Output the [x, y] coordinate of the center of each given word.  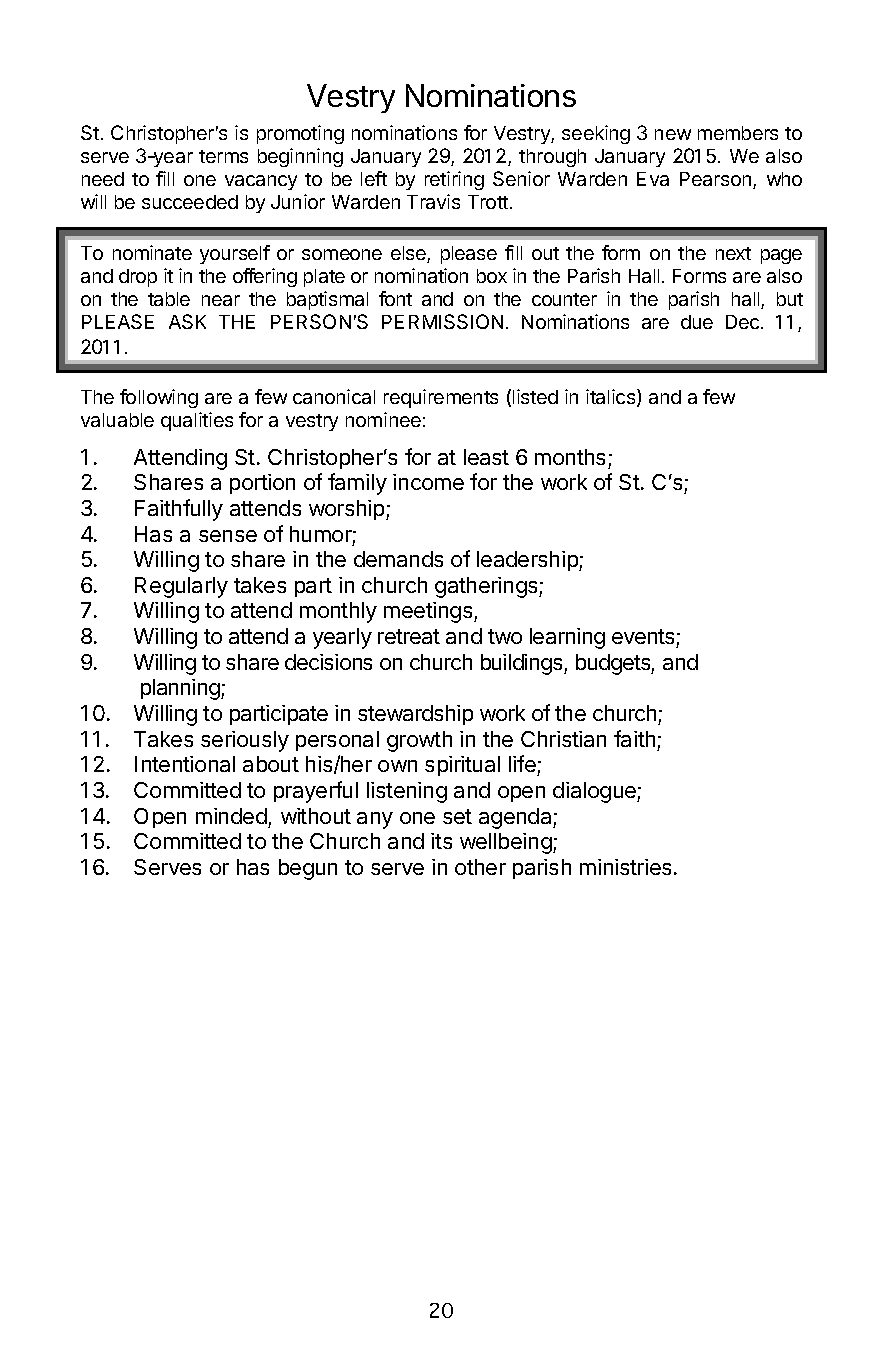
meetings [429, 612]
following [159, 398]
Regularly [181, 587]
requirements [441, 398]
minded [231, 816]
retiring [454, 180]
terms [223, 156]
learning [567, 638]
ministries [625, 867]
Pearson [717, 180]
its [441, 841]
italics [612, 398]
